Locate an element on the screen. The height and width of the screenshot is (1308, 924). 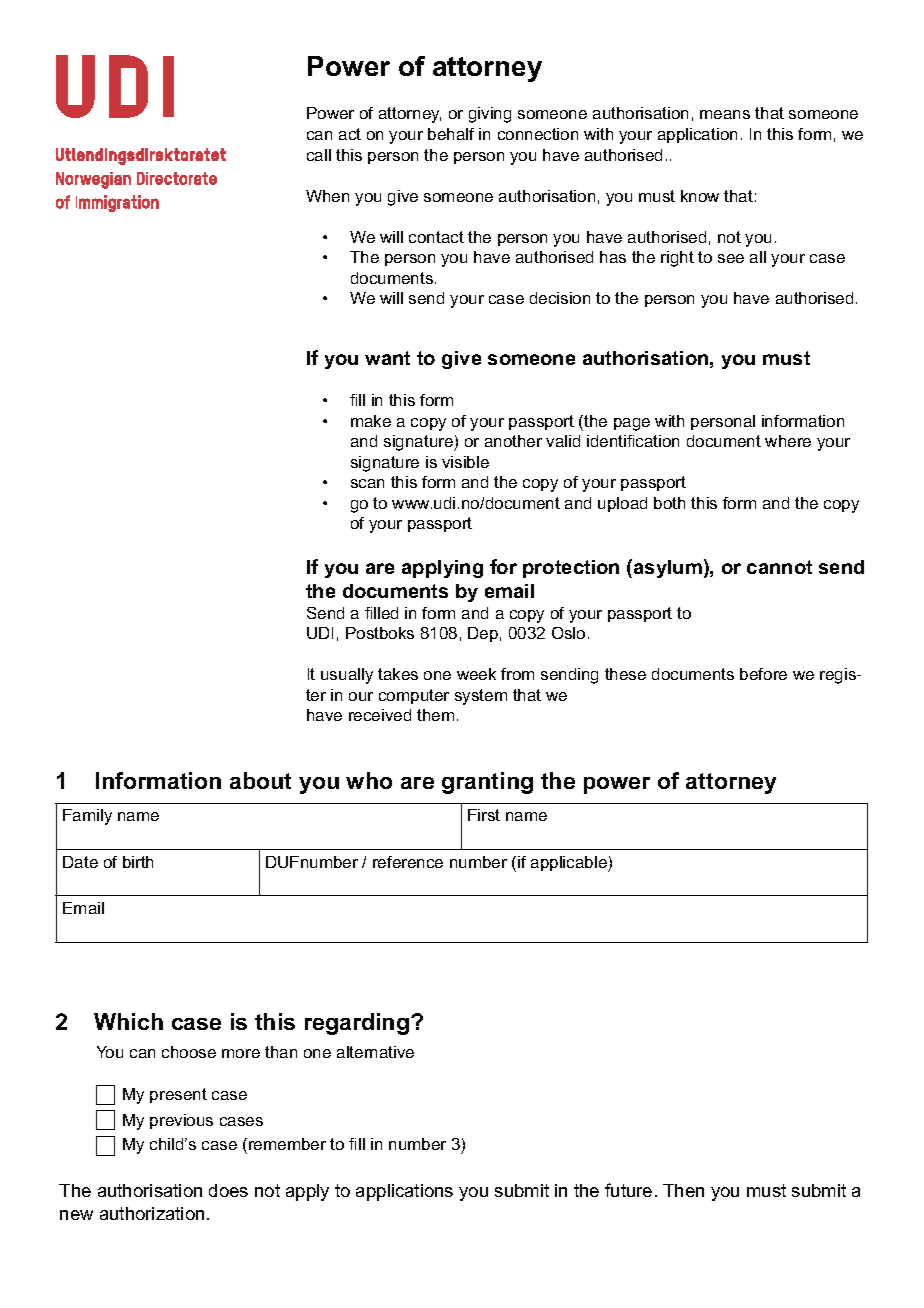
reference is located at coordinates (408, 862).
